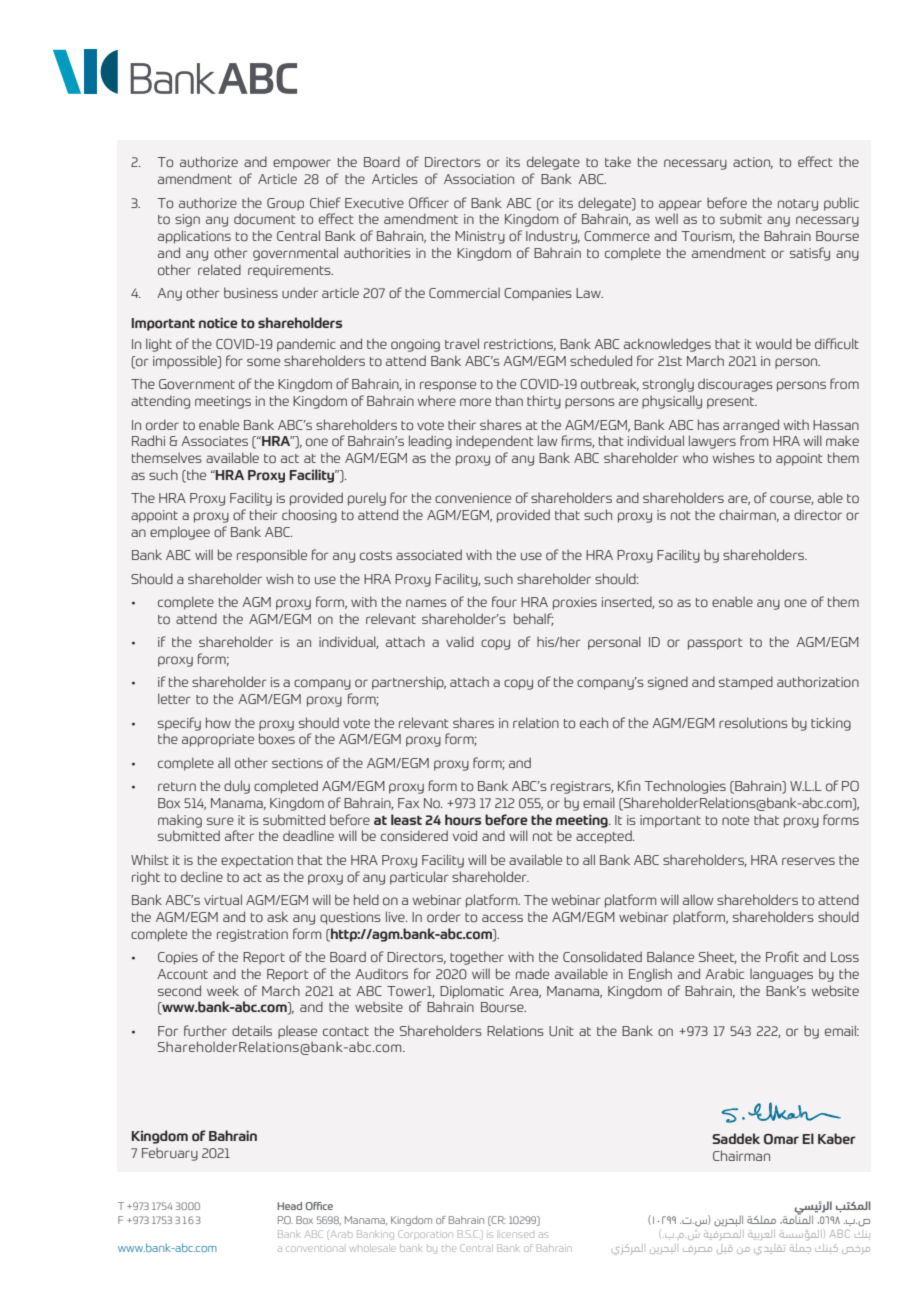  I want to click on convenience, so click(473, 498).
